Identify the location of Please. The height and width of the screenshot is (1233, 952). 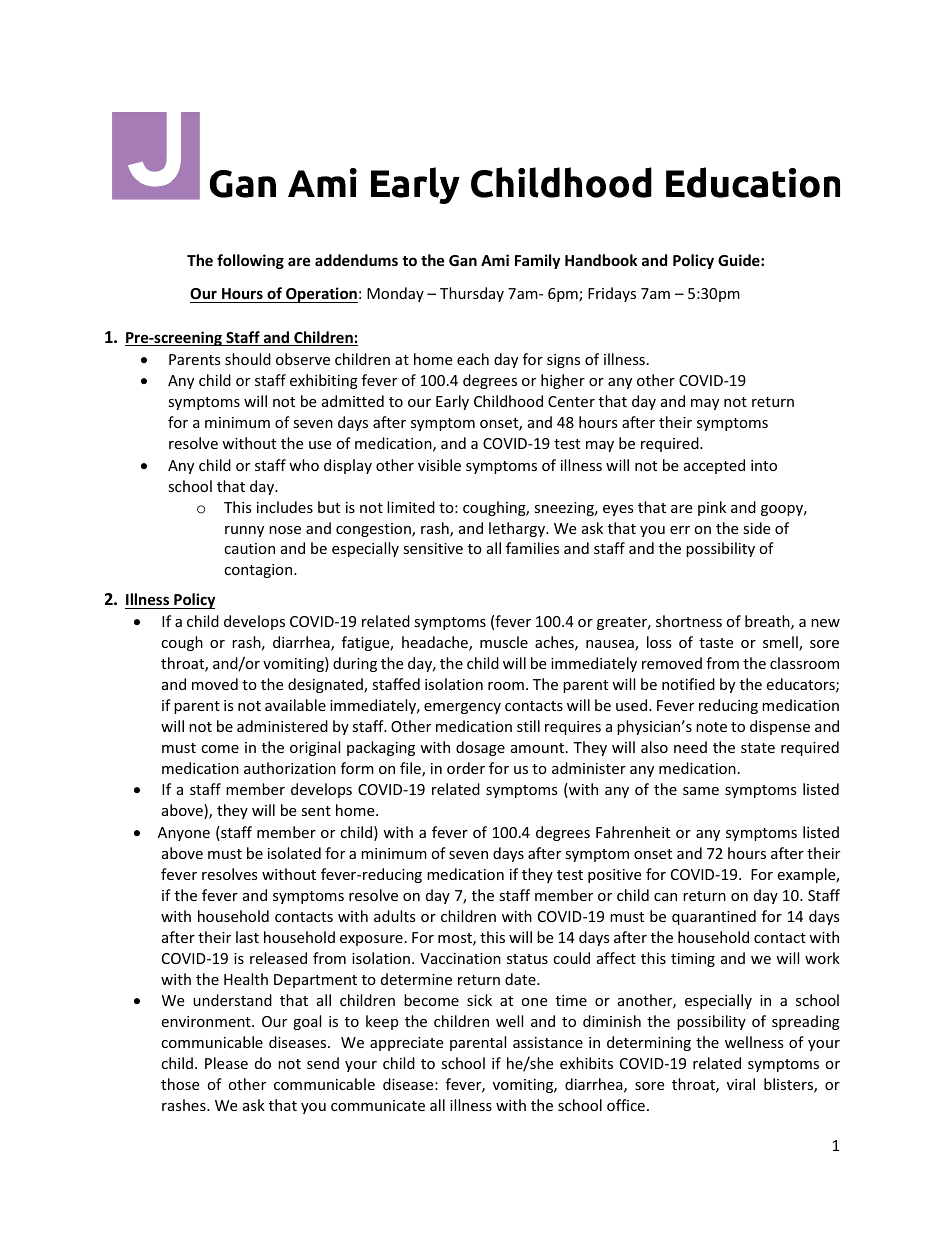
(226, 1063).
